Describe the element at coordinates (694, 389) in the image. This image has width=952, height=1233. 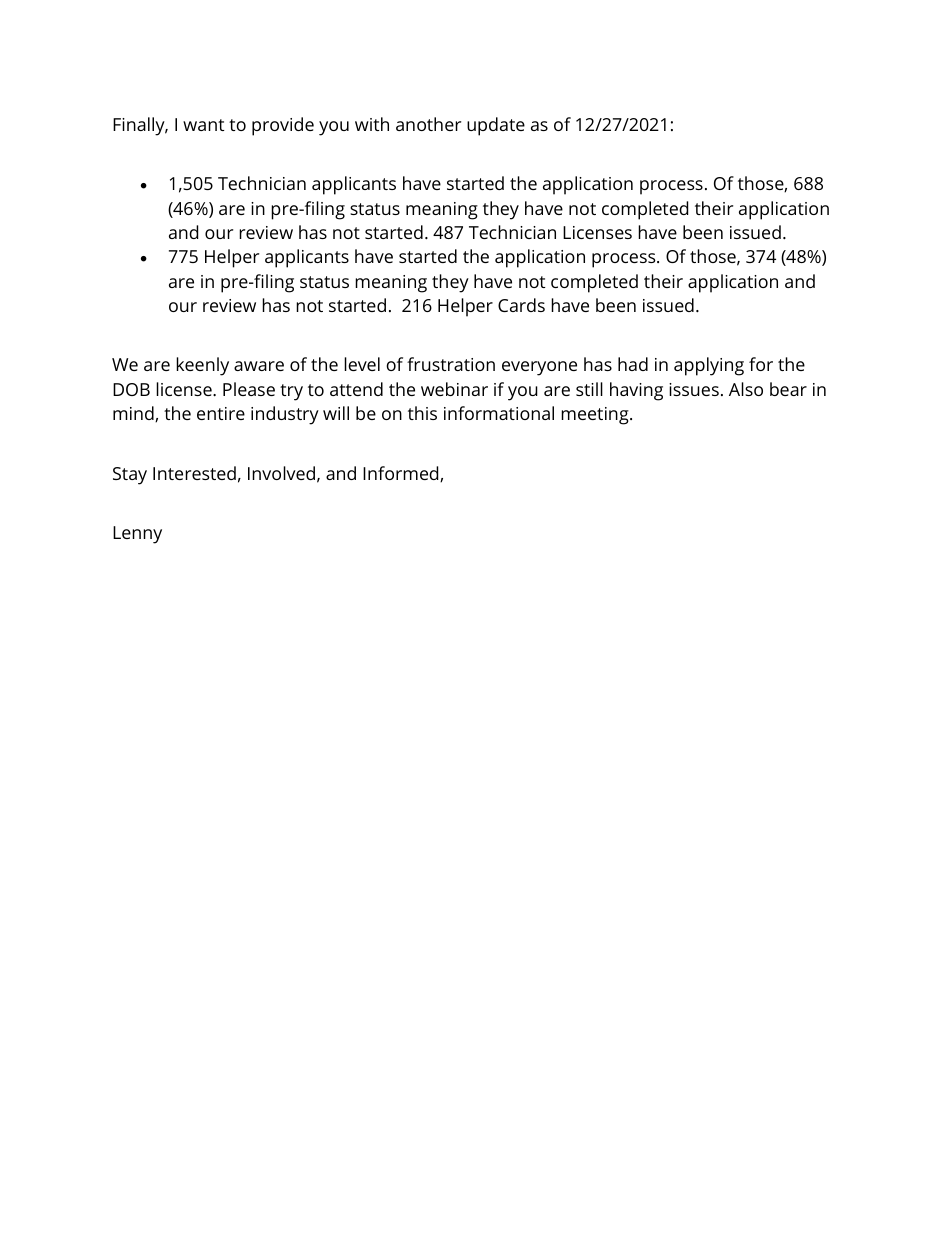
I see `issues` at that location.
